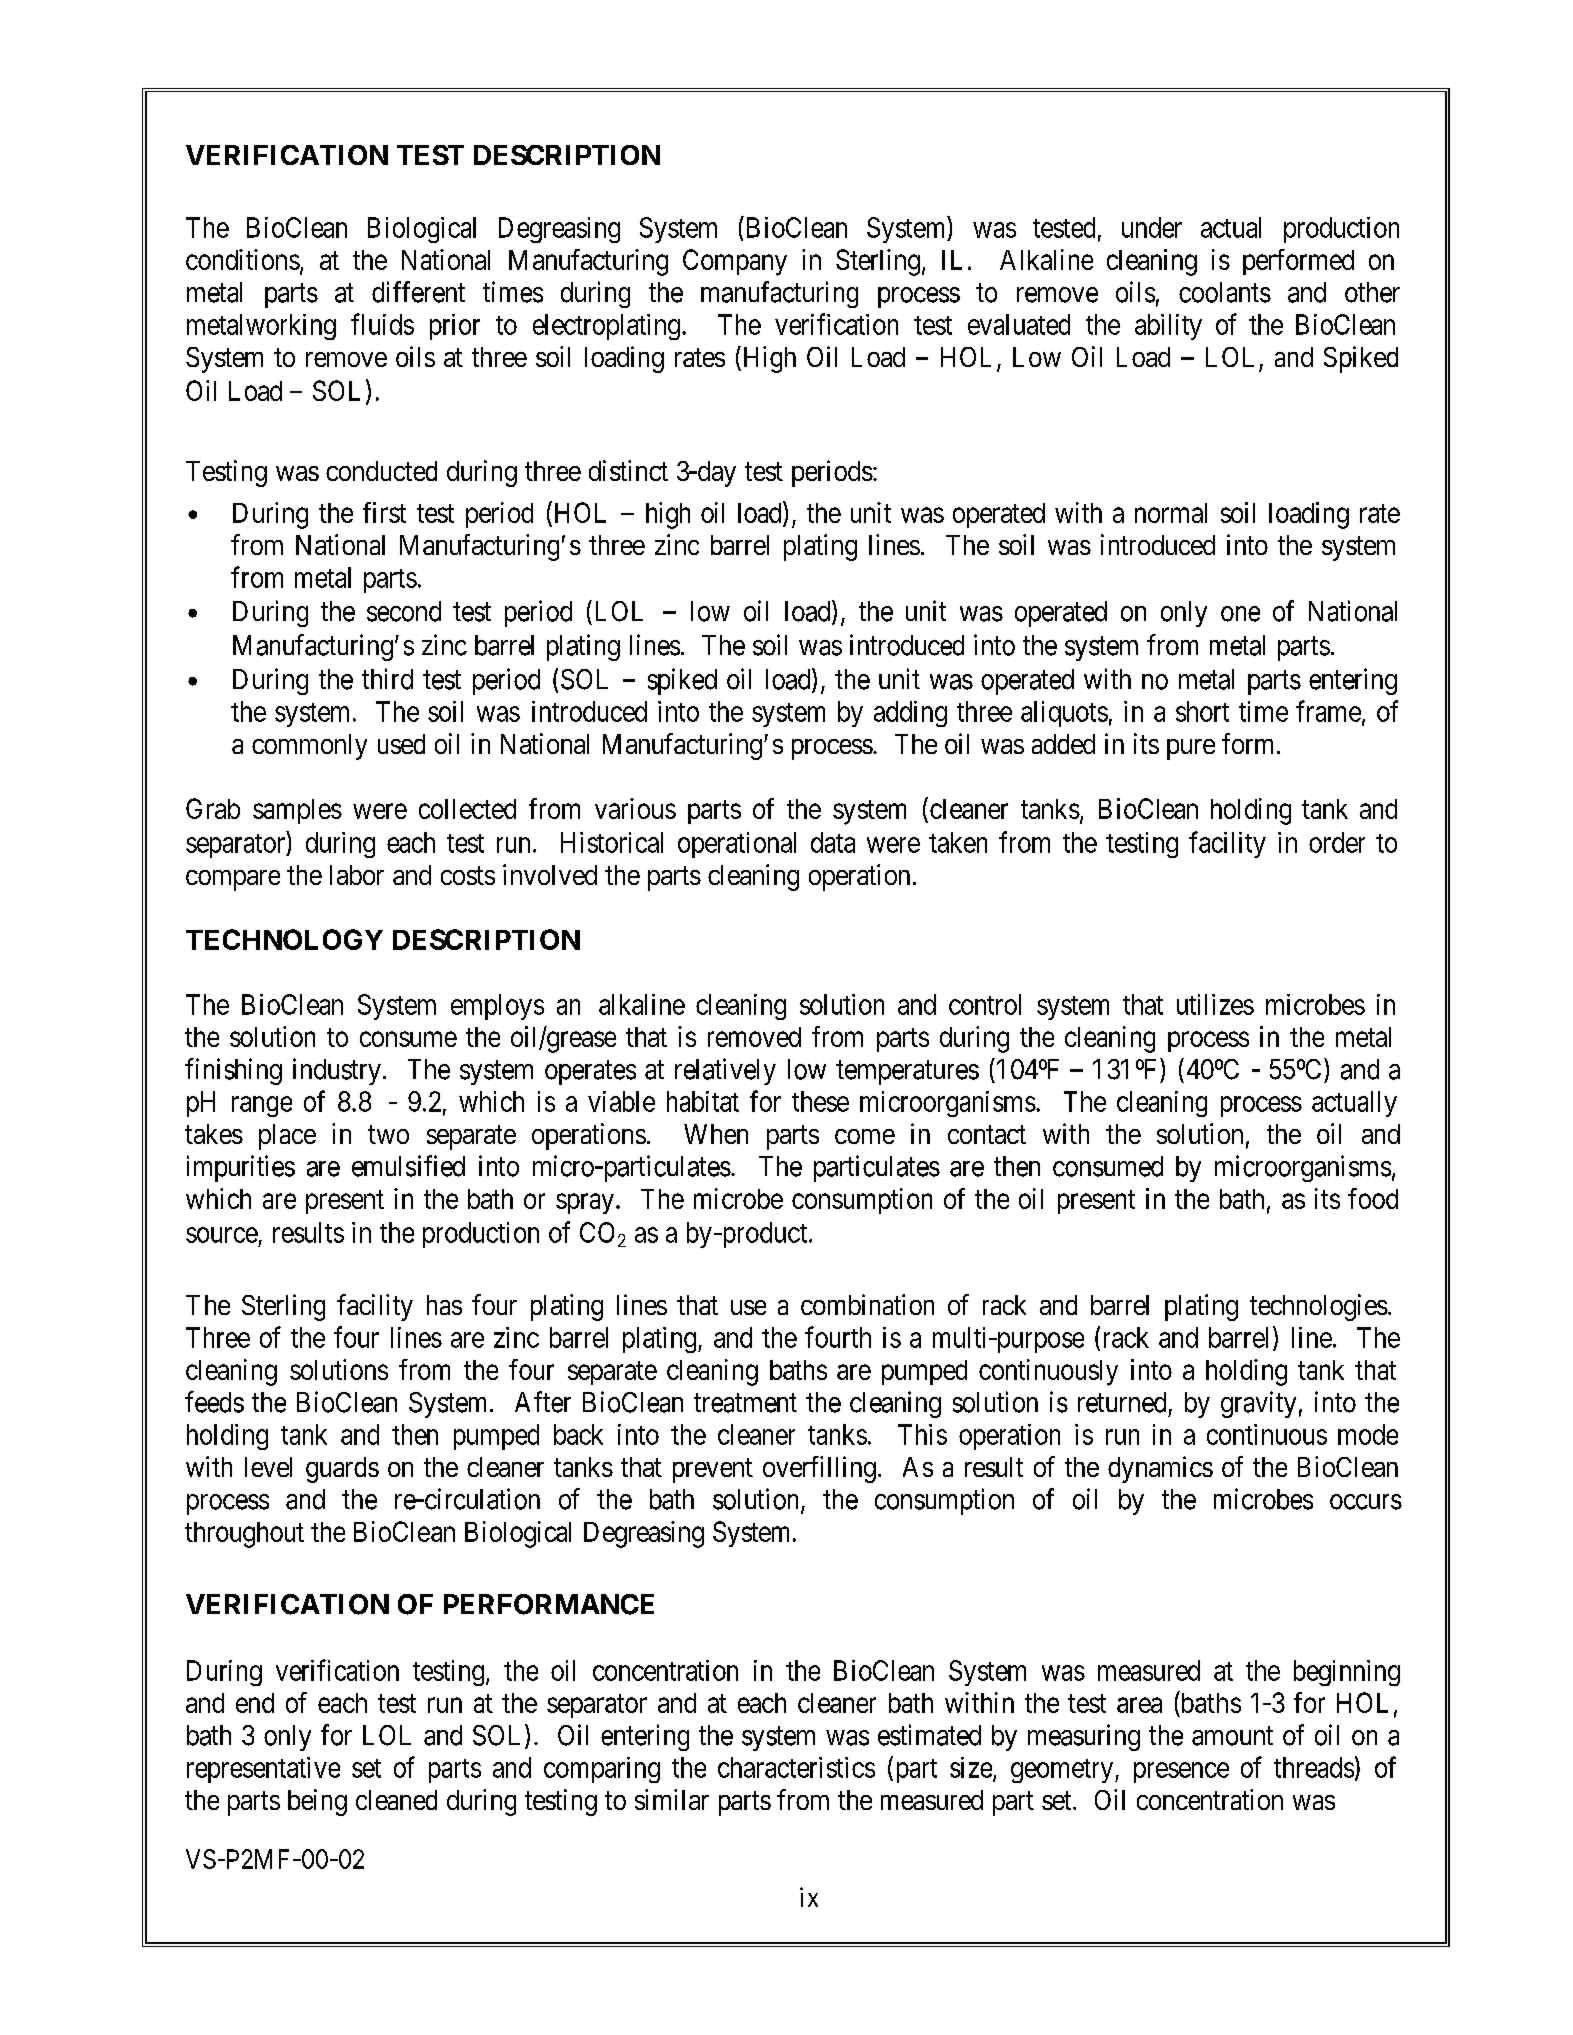 Image resolution: width=1573 pixels, height=2035 pixels. What do you see at coordinates (1240, 614) in the screenshot?
I see `one` at bounding box center [1240, 614].
